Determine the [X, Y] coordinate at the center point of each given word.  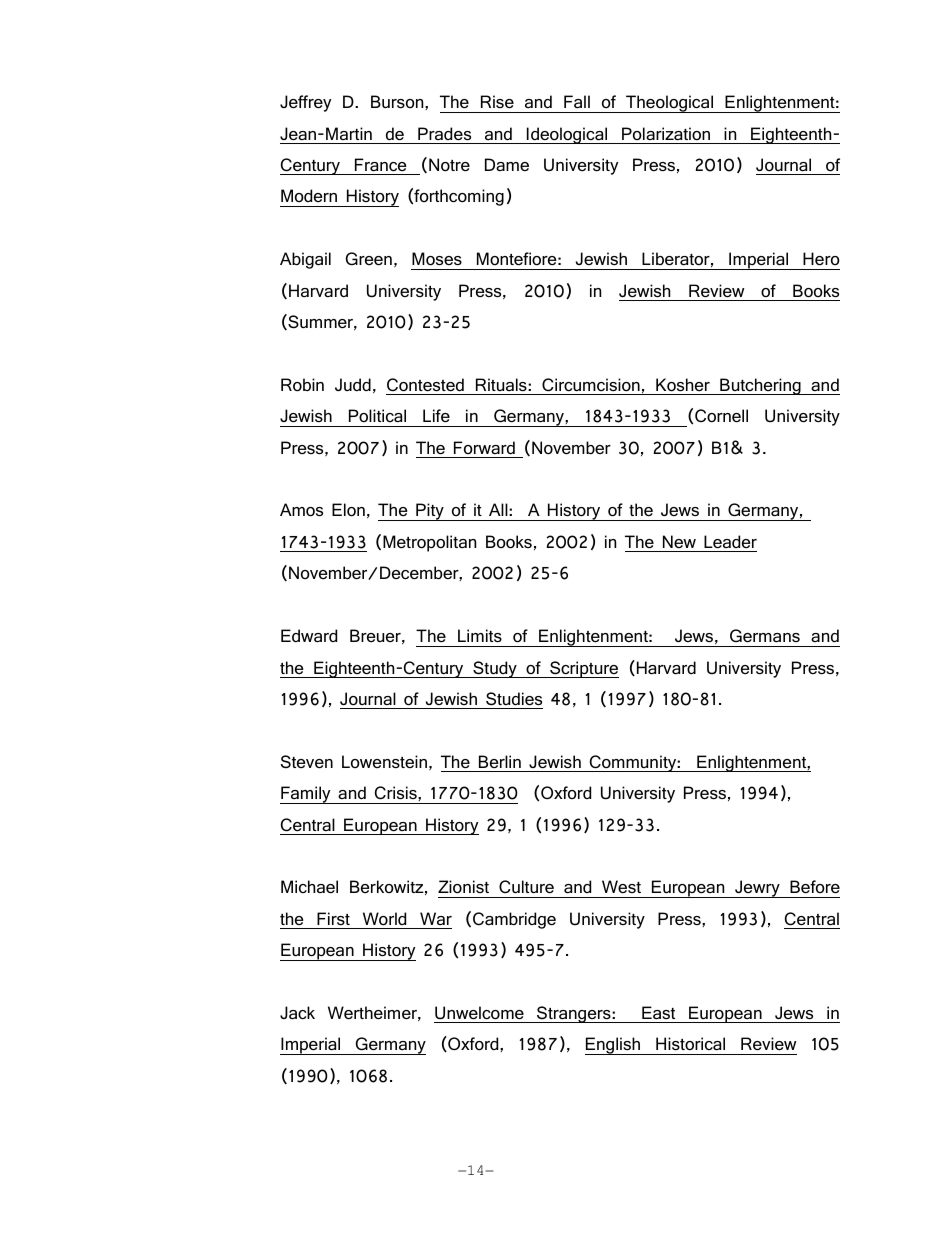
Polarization [666, 134]
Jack [297, 1013]
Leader [730, 542]
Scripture [583, 669]
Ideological [567, 135]
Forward [484, 448]
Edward [309, 636]
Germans [765, 636]
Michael [309, 887]
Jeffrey [305, 103]
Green [369, 259]
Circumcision [591, 385]
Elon [348, 510]
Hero [821, 259]
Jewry [757, 889]
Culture [526, 887]
